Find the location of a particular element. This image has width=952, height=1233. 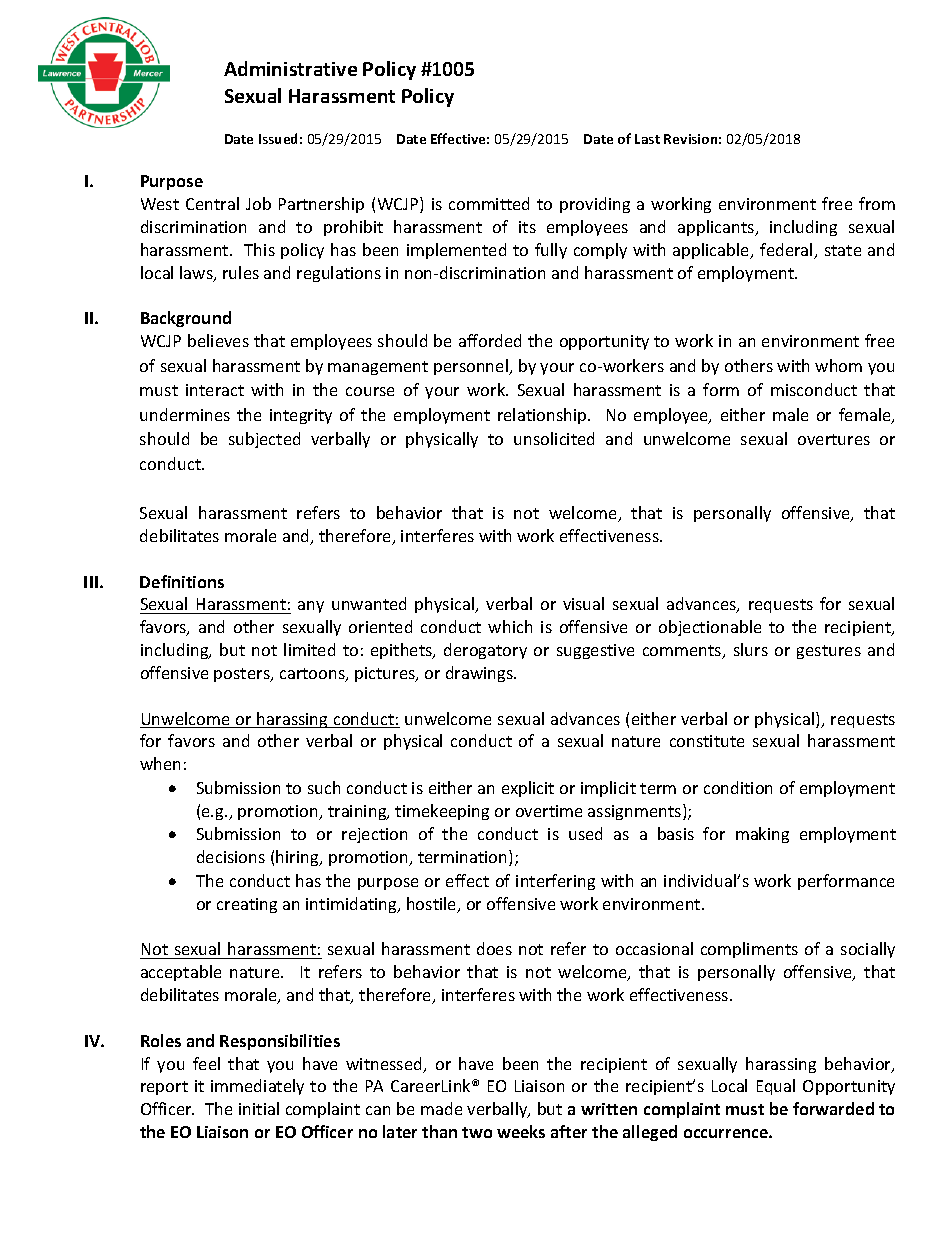

Administrative is located at coordinates (290, 68).
